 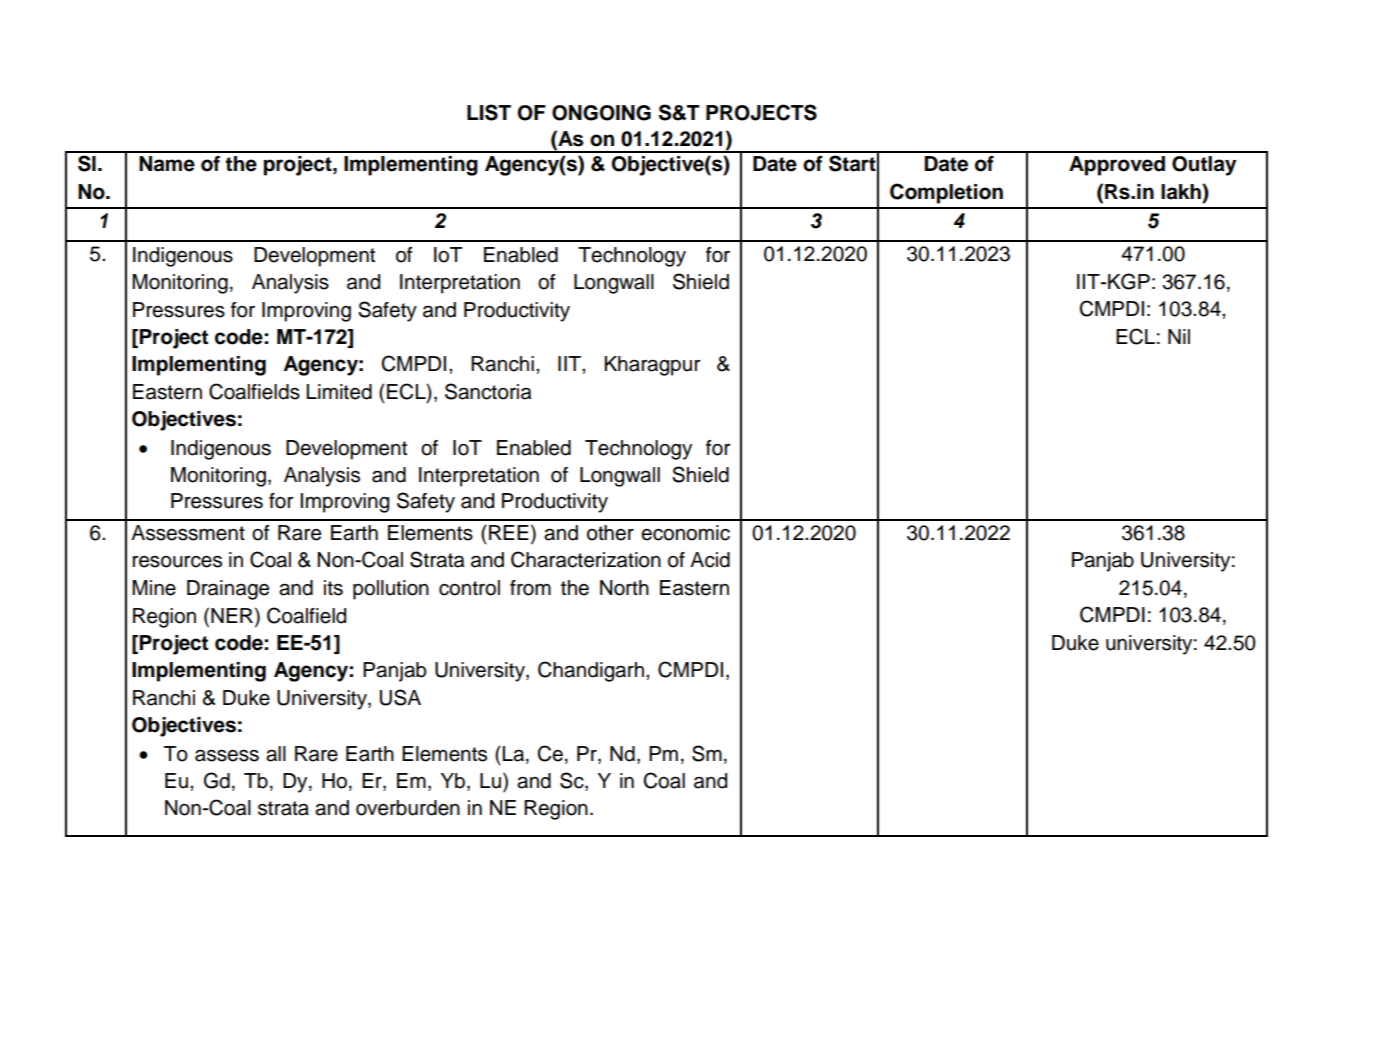 What do you see at coordinates (339, 392) in the screenshot?
I see `Limited` at bounding box center [339, 392].
